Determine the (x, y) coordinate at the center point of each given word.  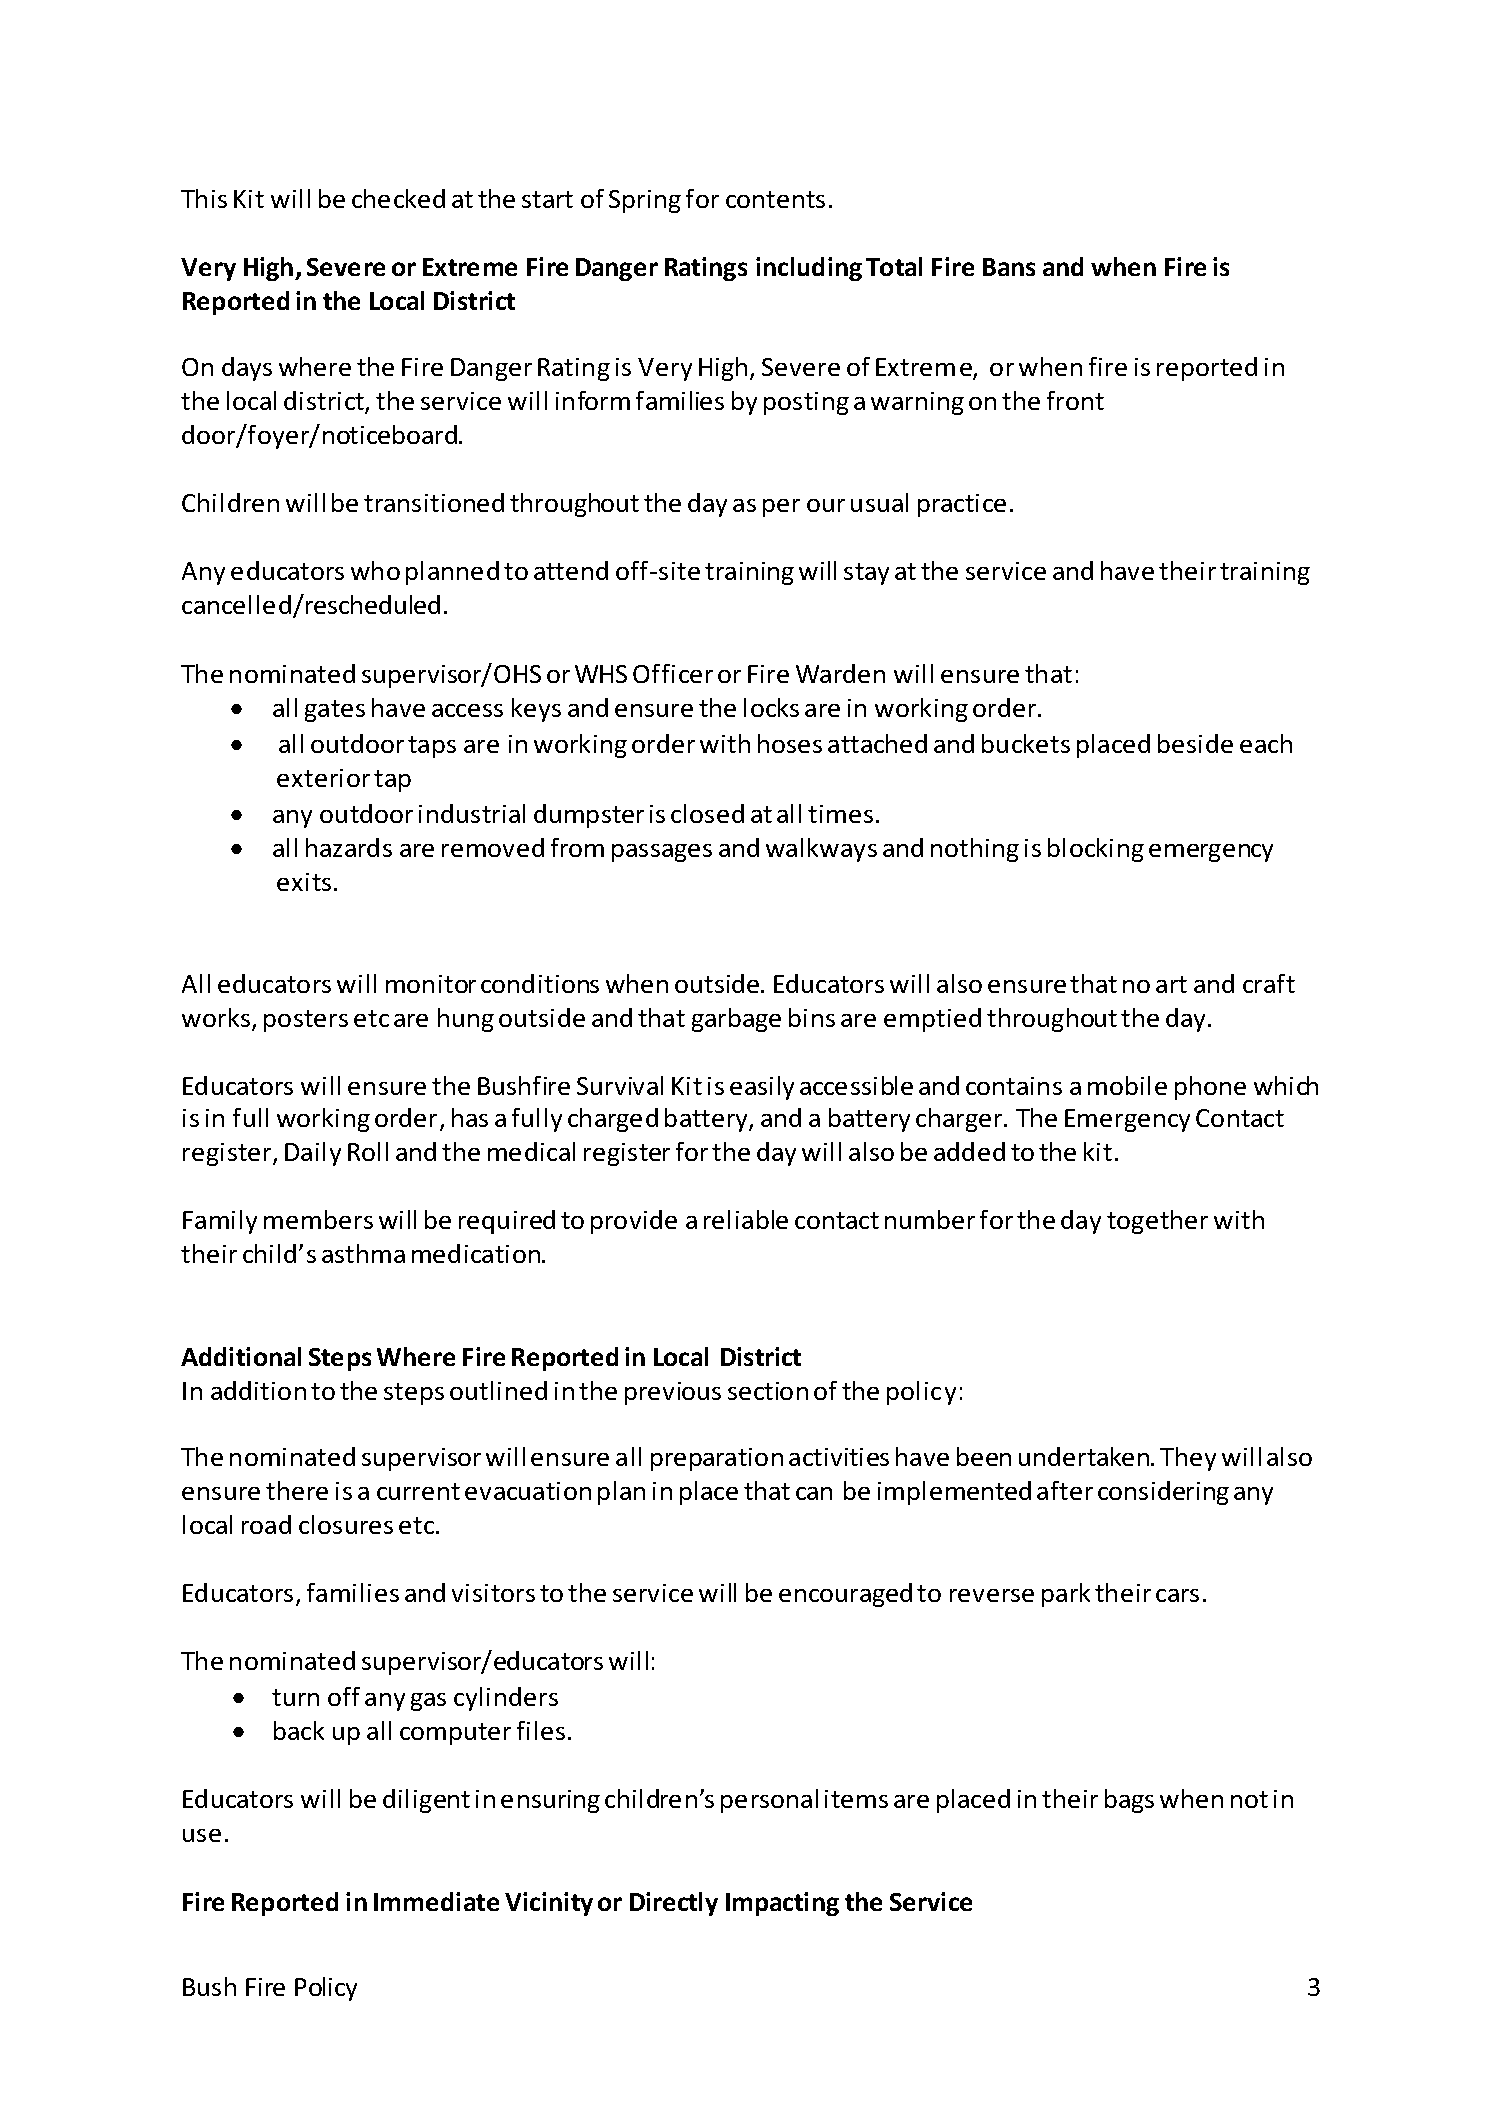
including (809, 269)
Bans (1009, 267)
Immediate (436, 1901)
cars (1177, 1595)
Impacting (782, 1904)
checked (398, 198)
